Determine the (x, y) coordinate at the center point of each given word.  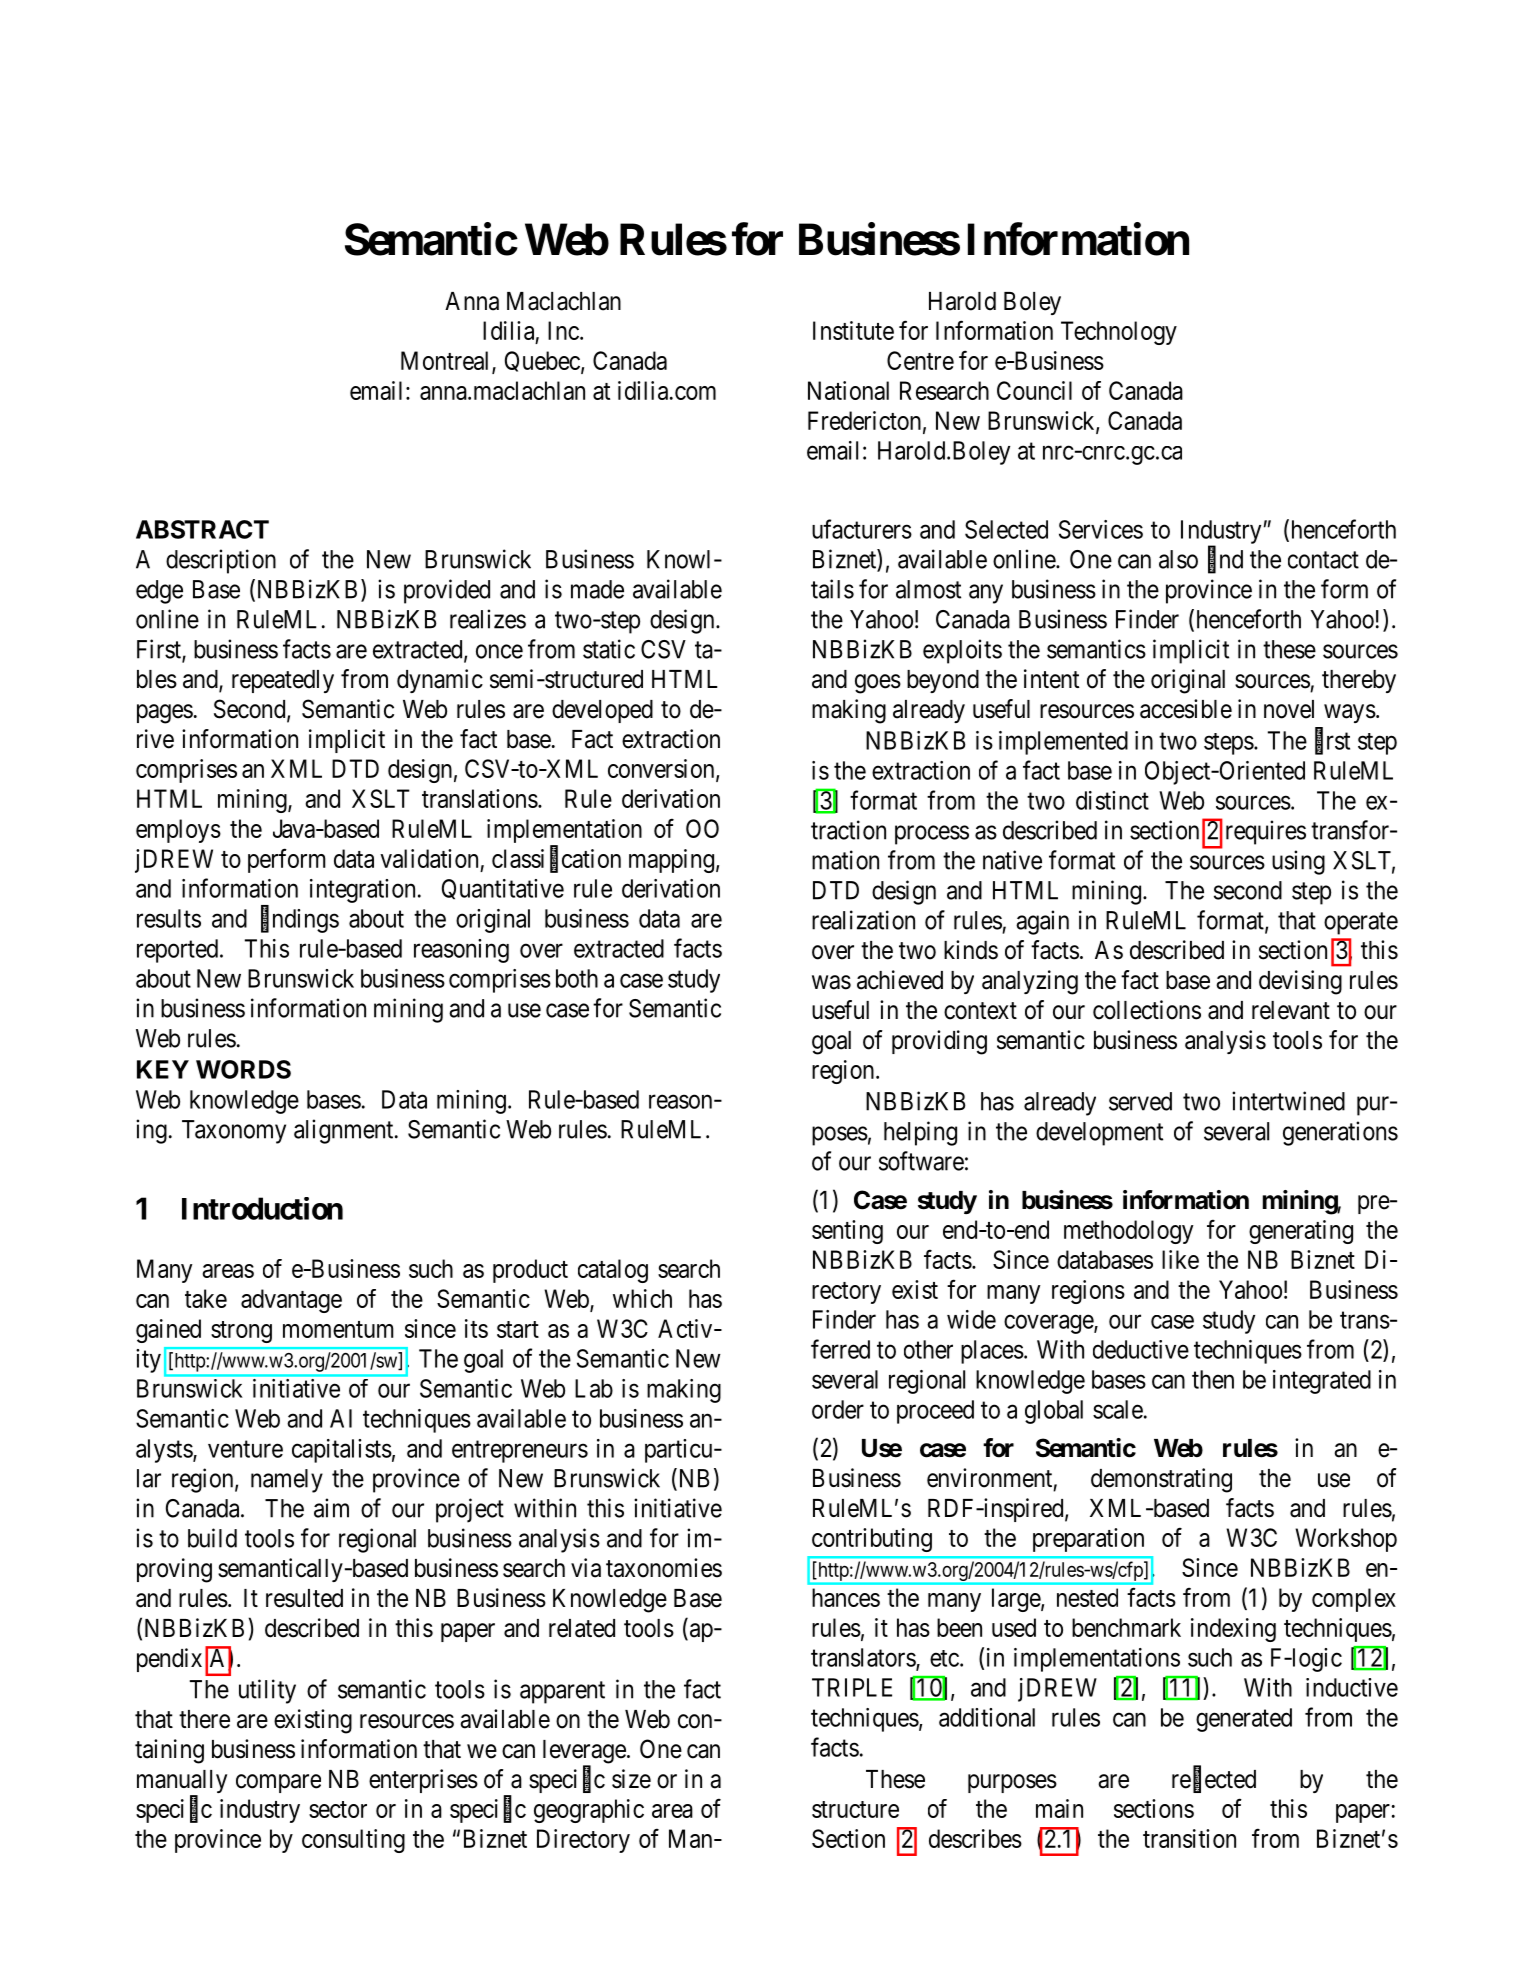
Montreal (447, 361)
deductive (1141, 1349)
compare (278, 1783)
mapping (671, 861)
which (642, 1298)
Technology (1119, 333)
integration (362, 891)
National (848, 390)
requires (1266, 832)
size (631, 1779)
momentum (338, 1329)
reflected (1214, 1779)
